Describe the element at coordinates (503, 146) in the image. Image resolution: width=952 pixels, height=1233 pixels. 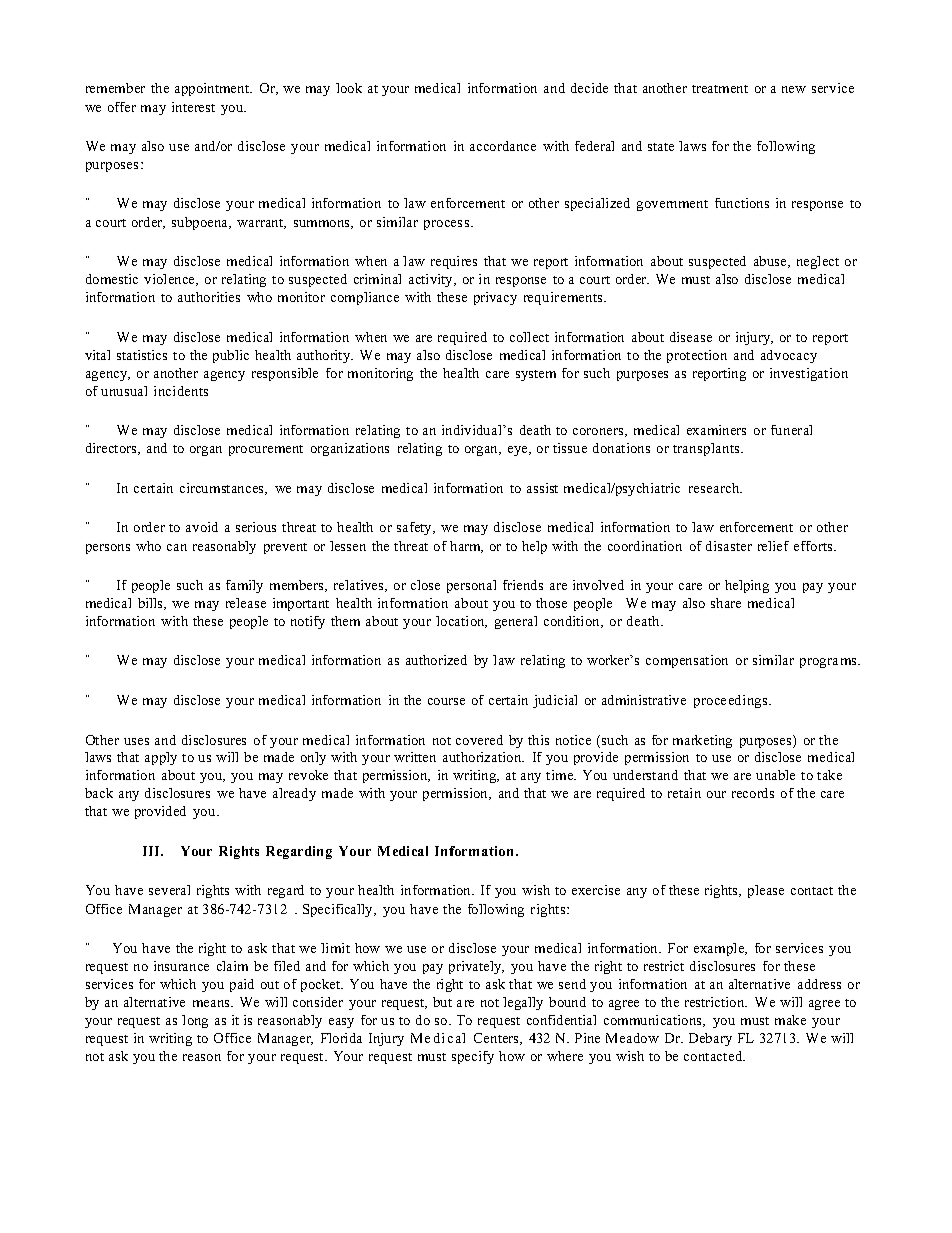
I see `accordance` at that location.
